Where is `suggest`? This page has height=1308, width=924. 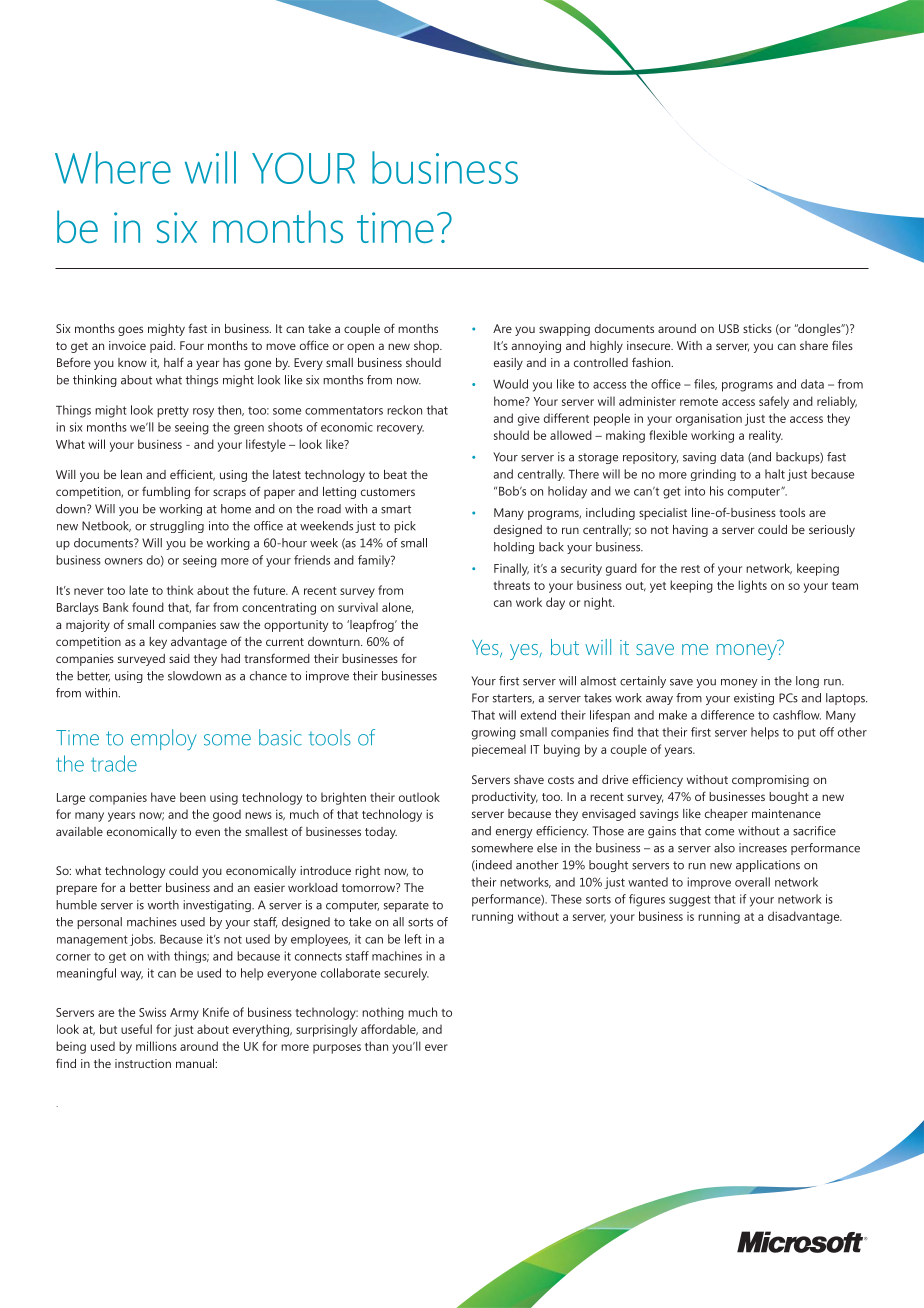 suggest is located at coordinates (690, 901).
